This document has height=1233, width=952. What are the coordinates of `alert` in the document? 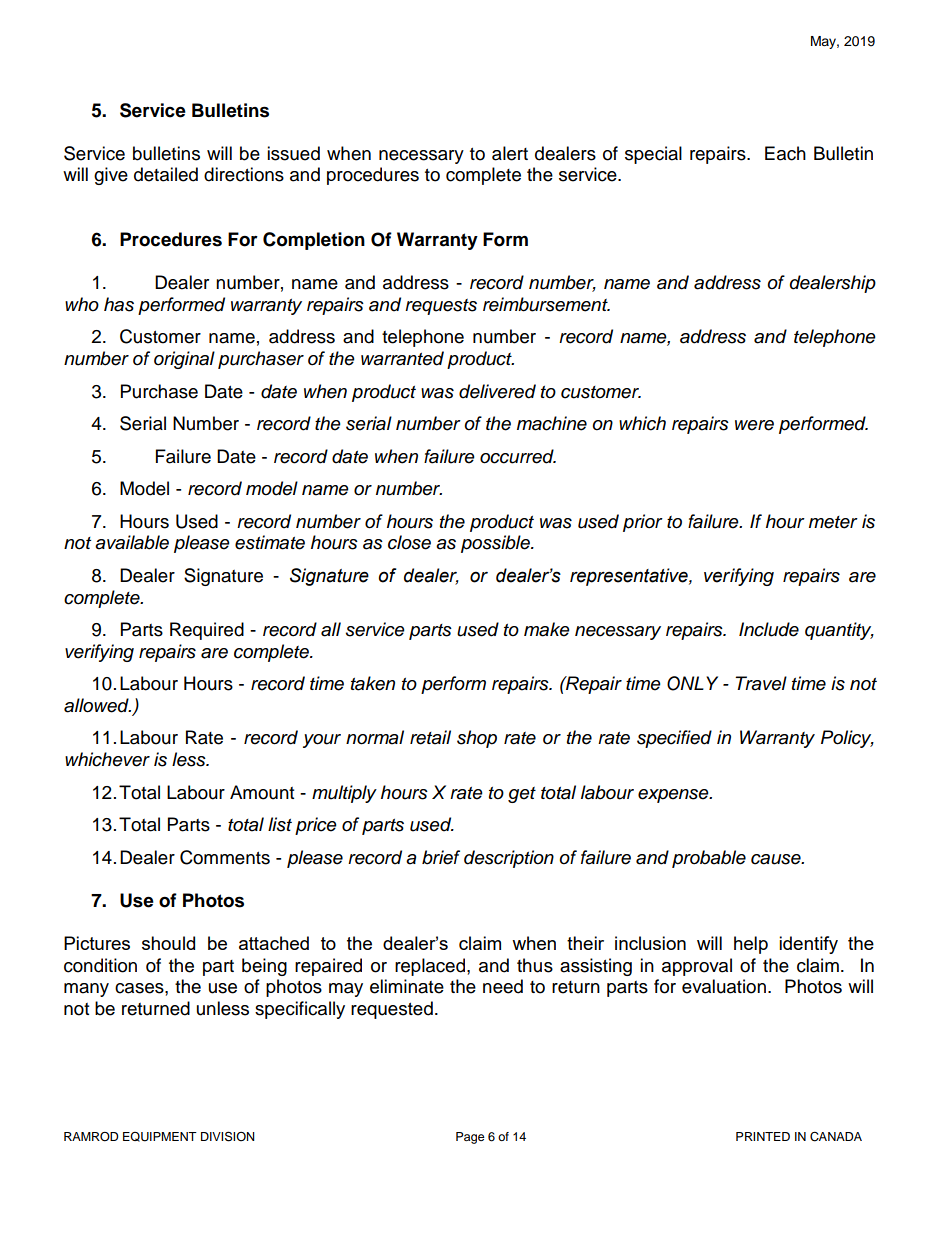 It's located at (510, 153).
